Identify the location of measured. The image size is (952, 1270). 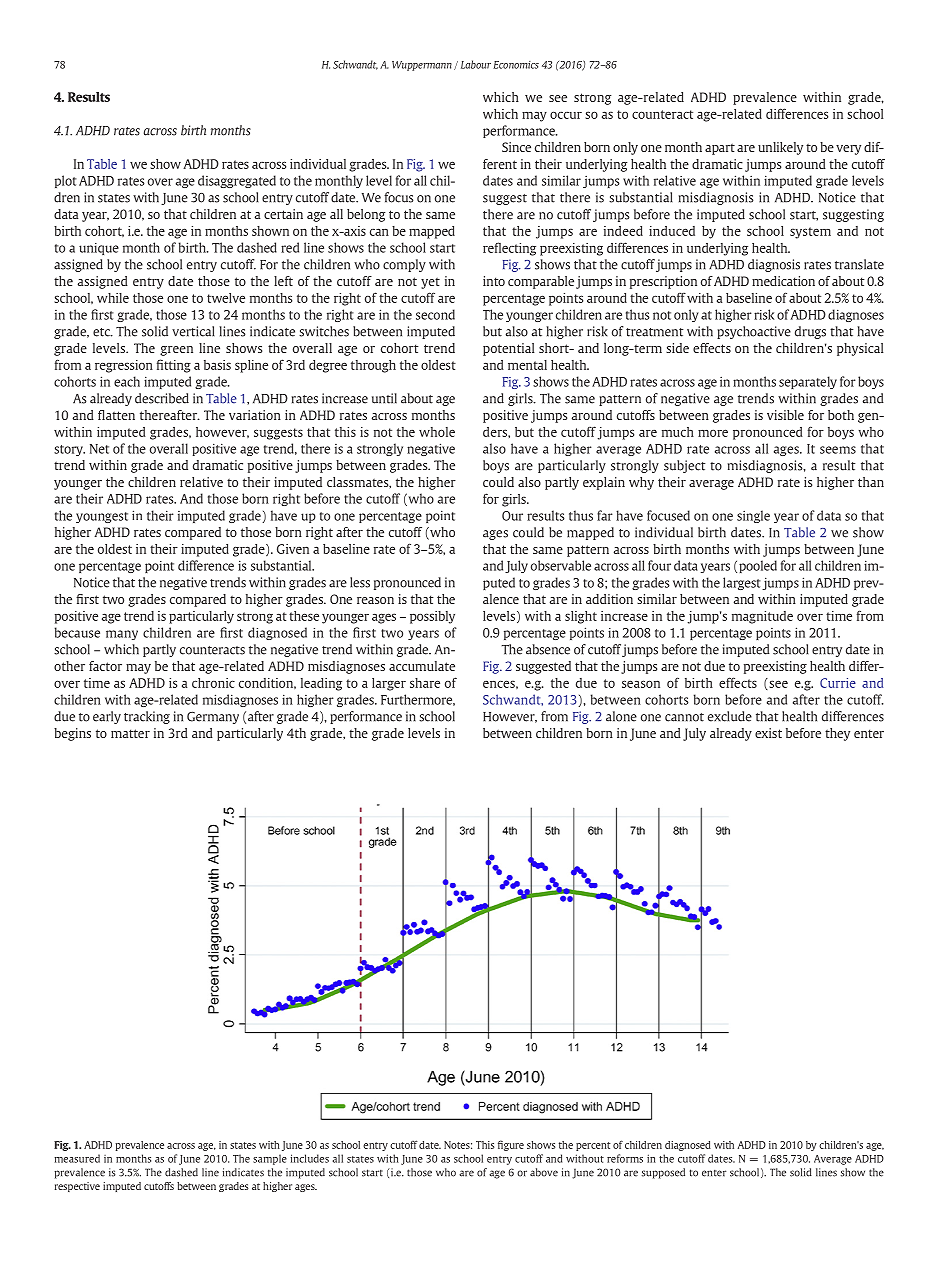
(77, 1158).
